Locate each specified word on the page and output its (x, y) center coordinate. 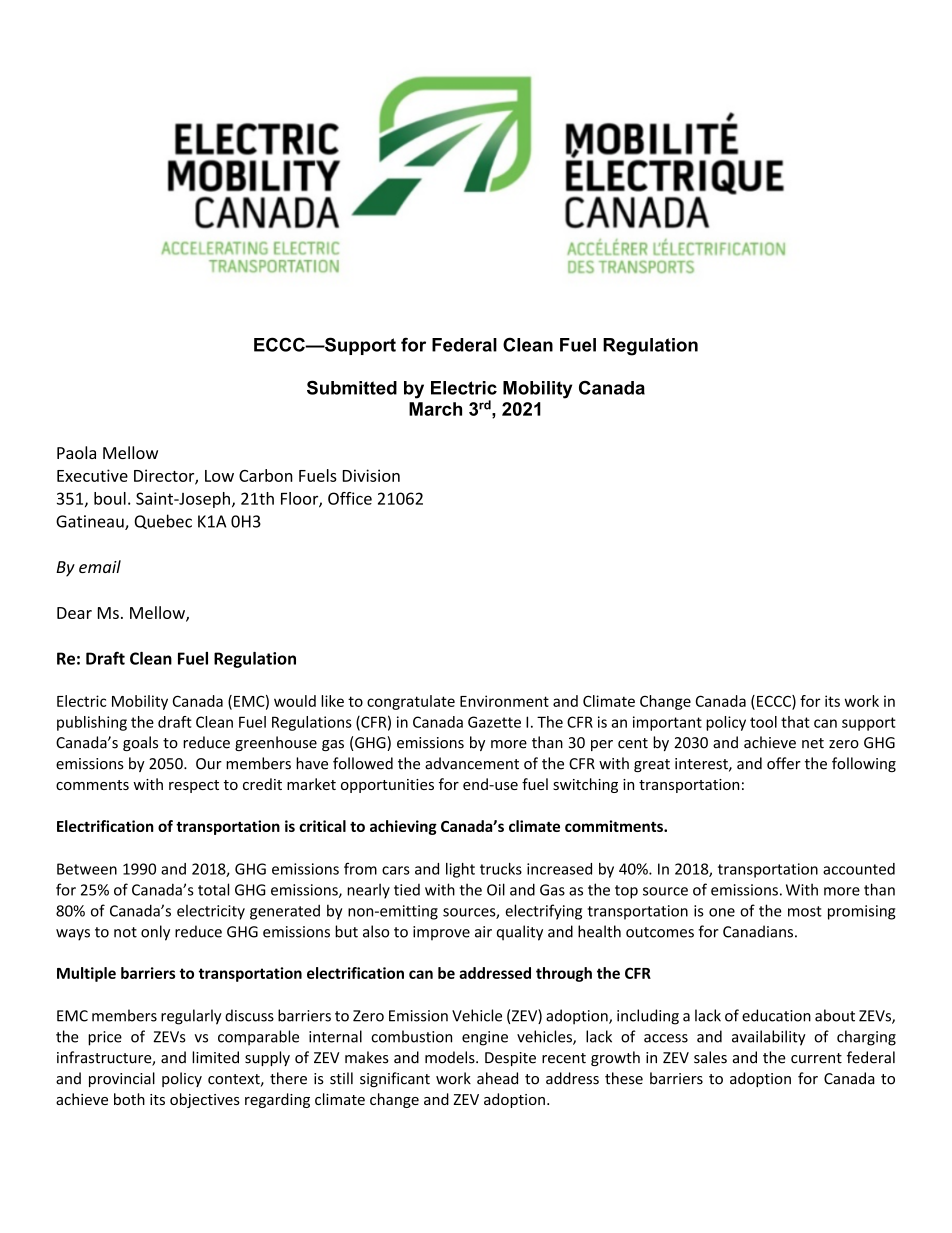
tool (763, 722)
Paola (76, 452)
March (435, 409)
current (816, 1058)
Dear (74, 613)
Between (87, 869)
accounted (859, 869)
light (460, 870)
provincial (122, 1079)
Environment (504, 701)
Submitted (352, 387)
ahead (497, 1078)
